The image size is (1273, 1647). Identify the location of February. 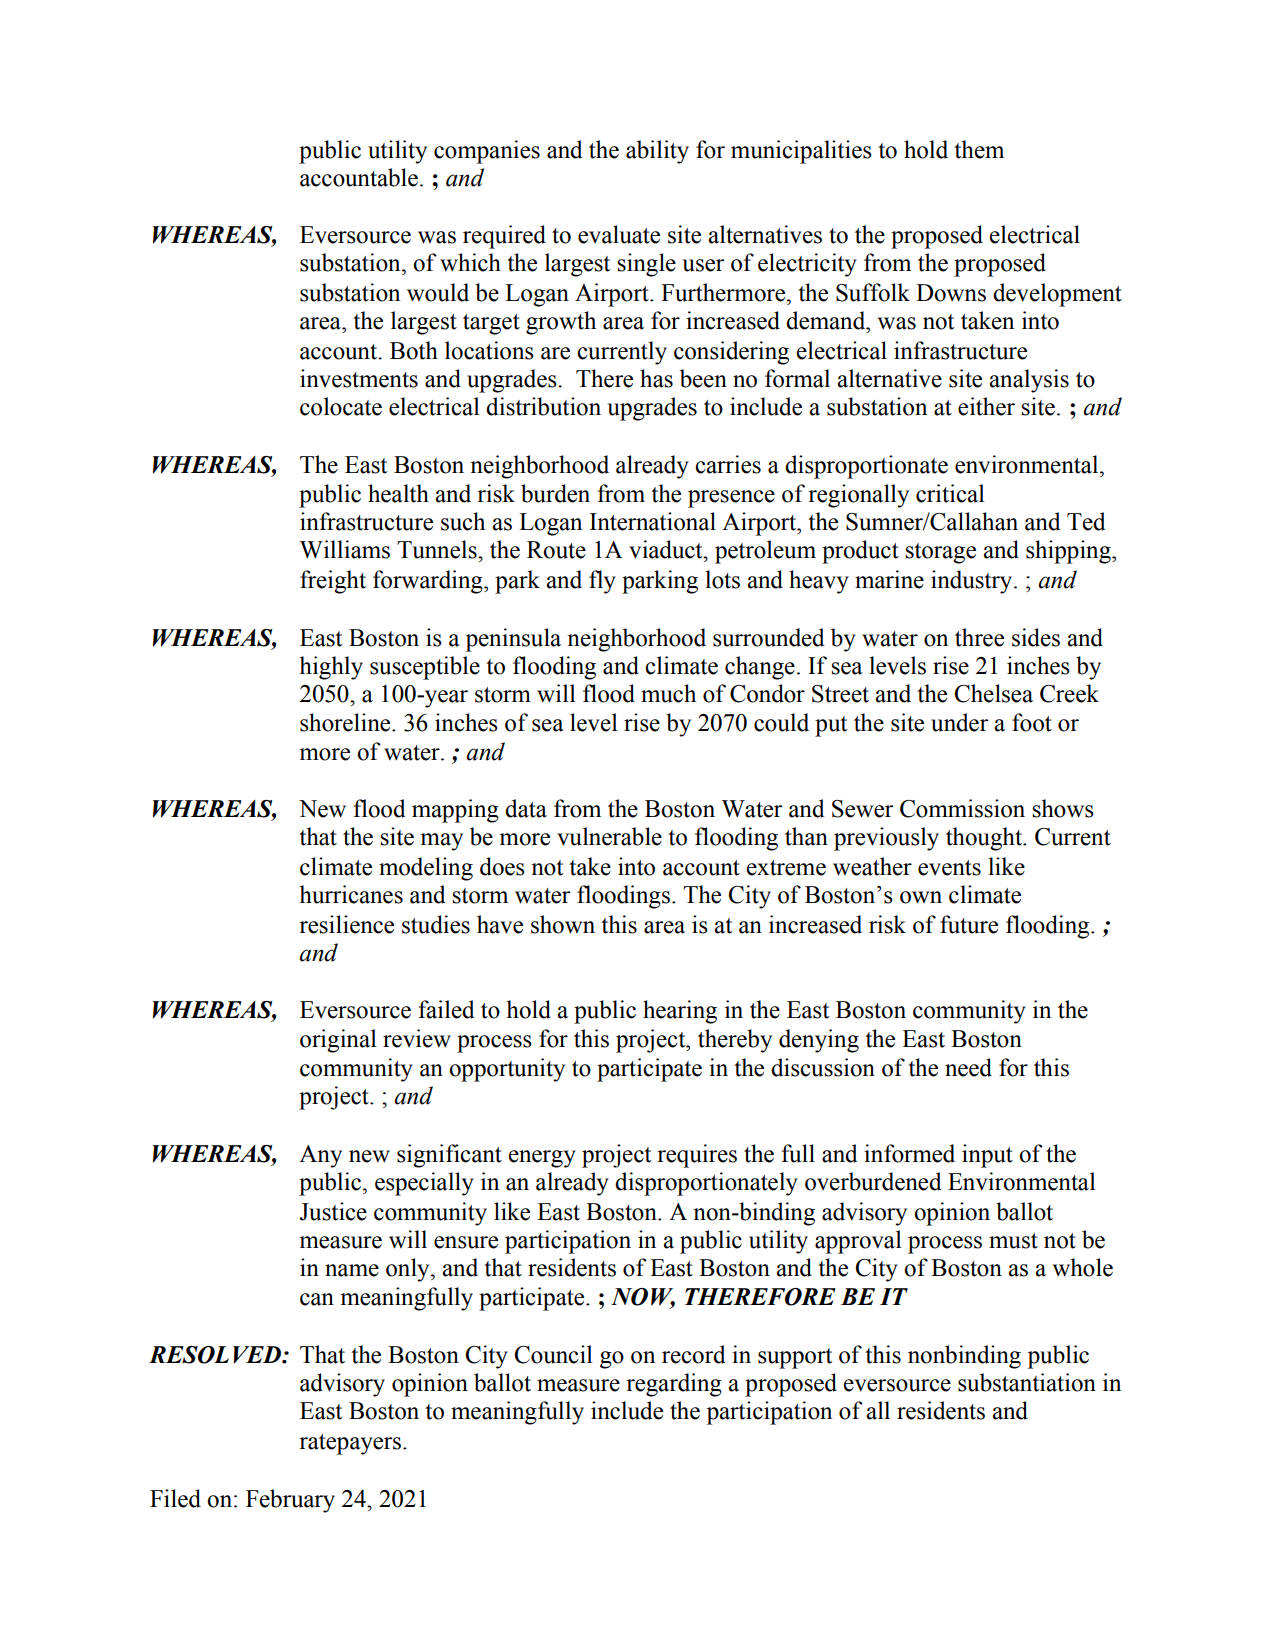
(290, 1501).
